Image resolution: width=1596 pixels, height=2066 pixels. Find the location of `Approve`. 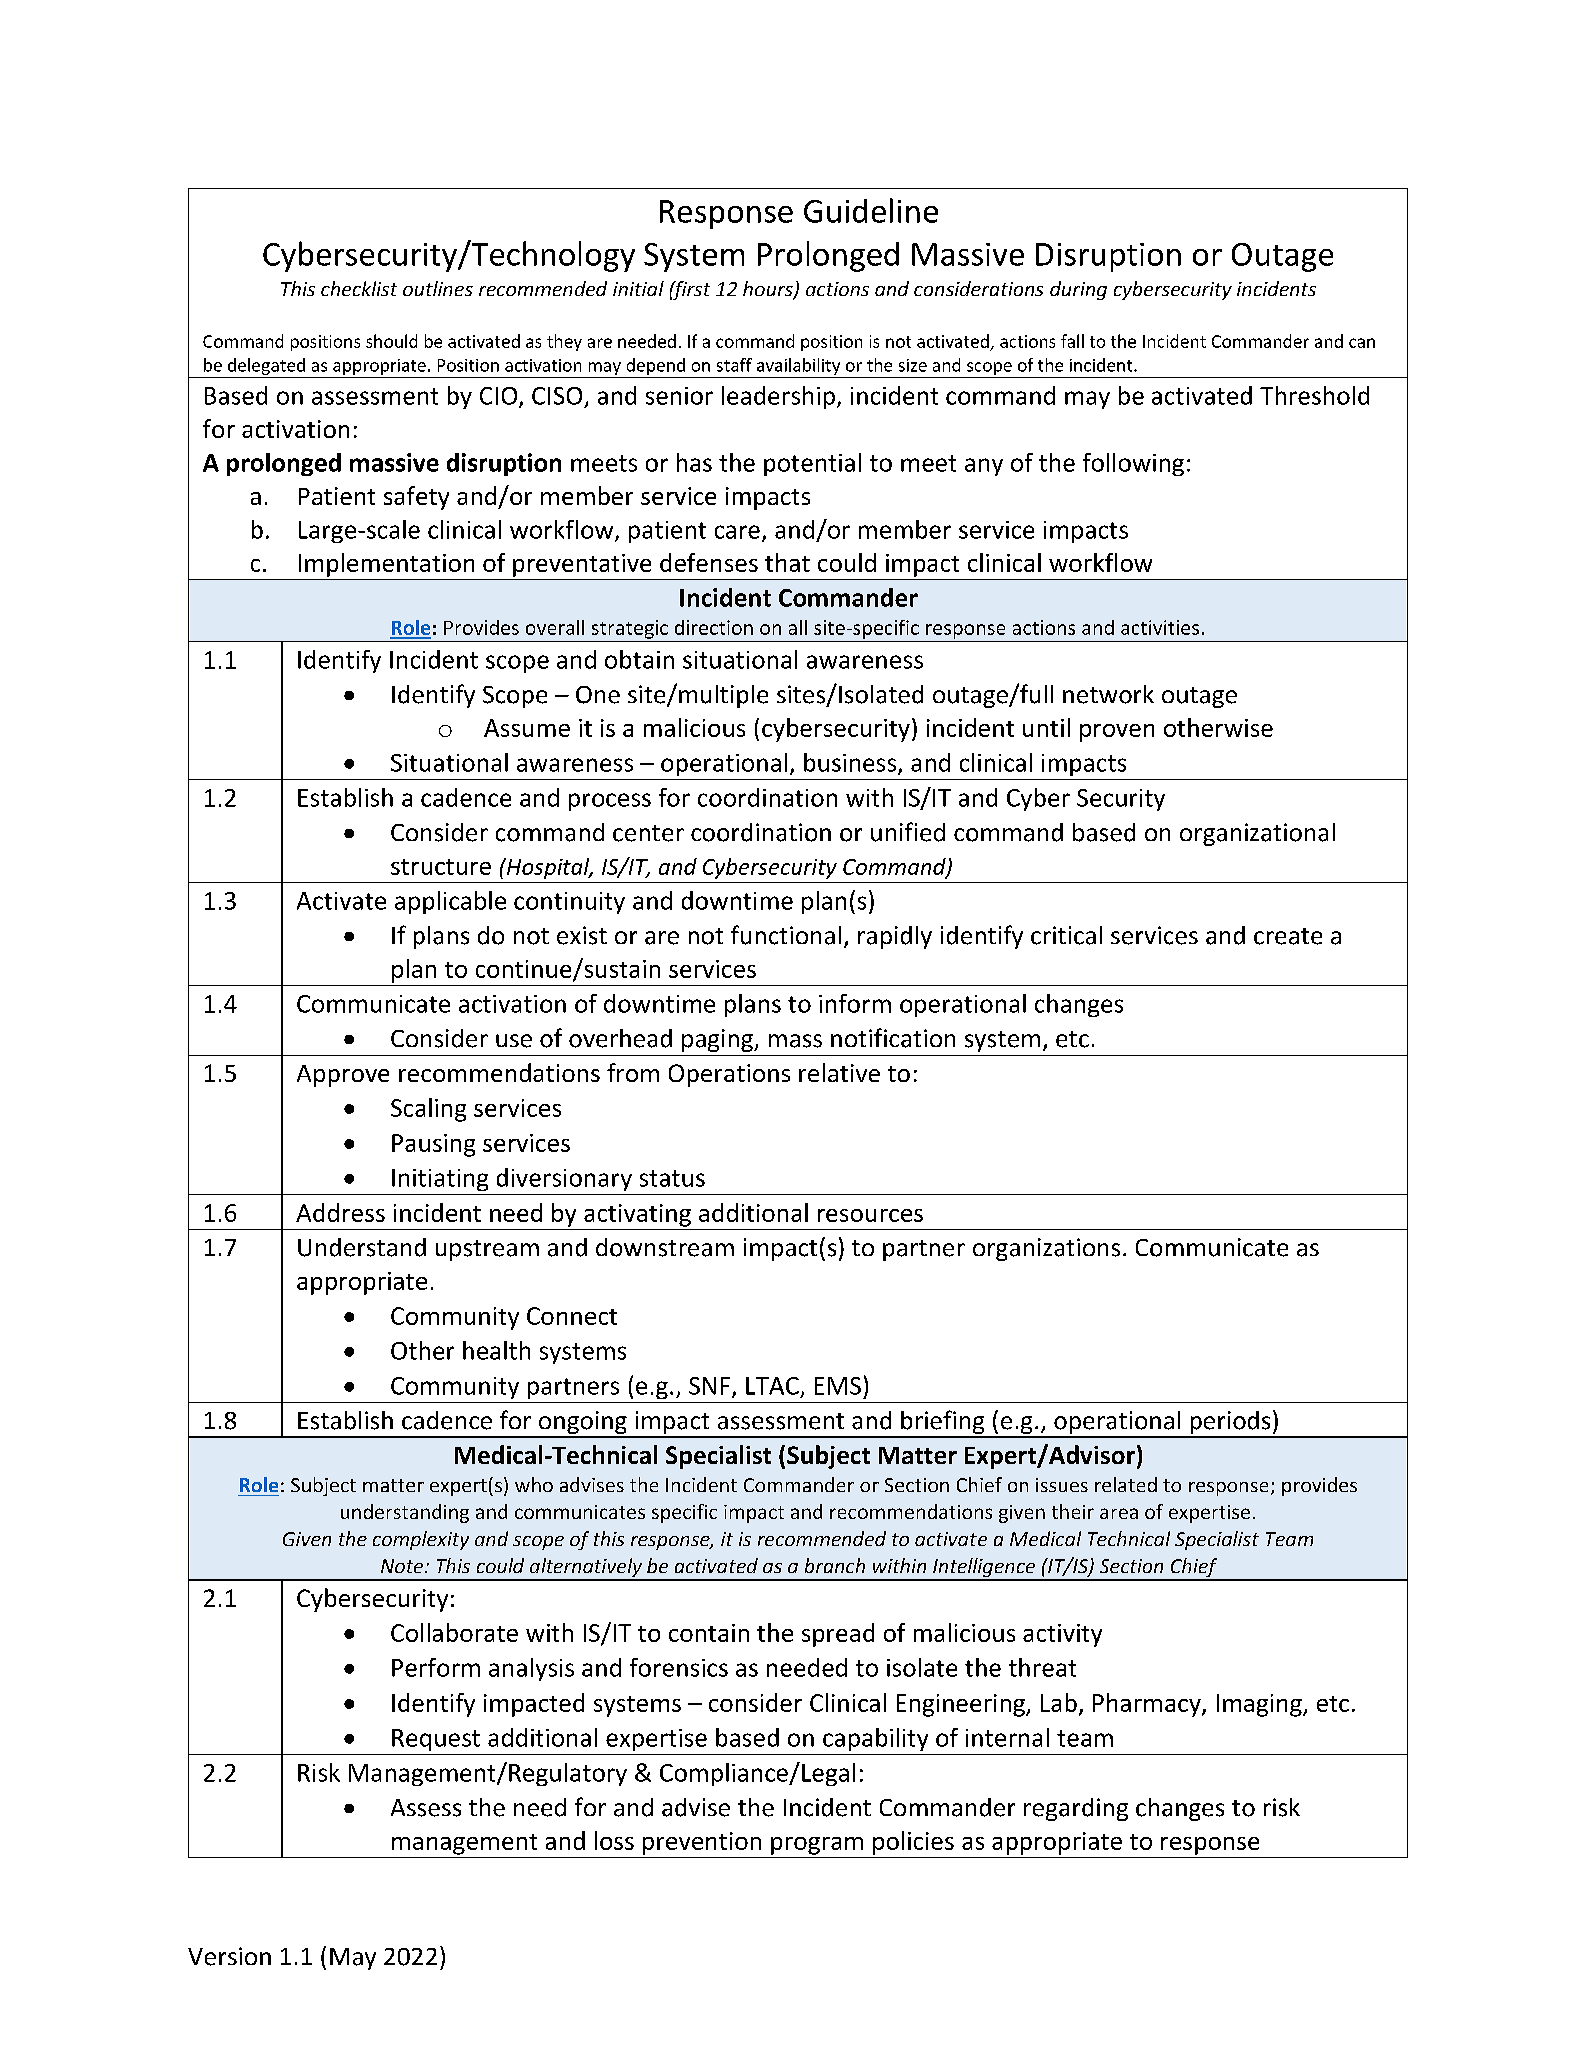

Approve is located at coordinates (343, 1076).
